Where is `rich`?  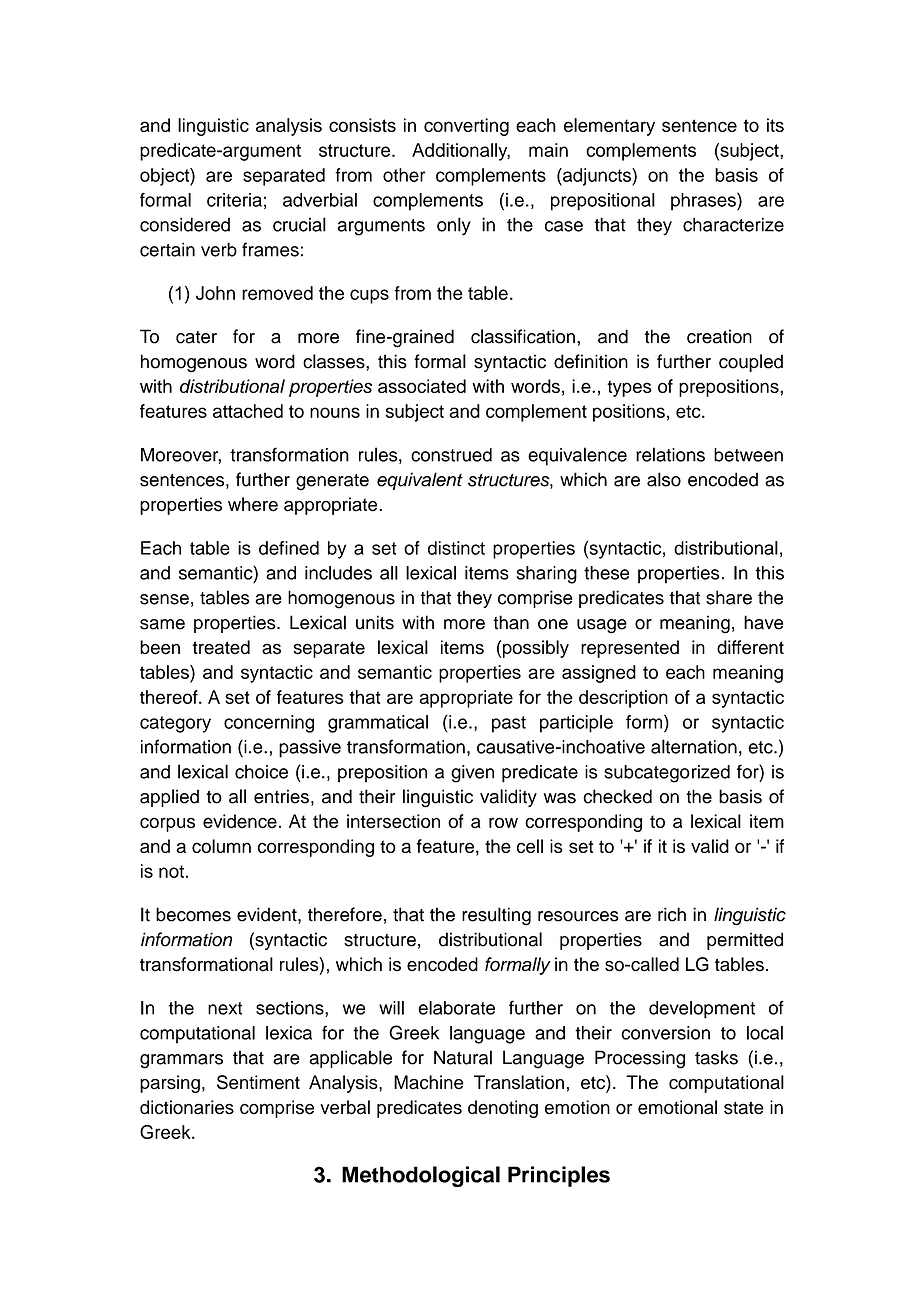 rich is located at coordinates (672, 914).
